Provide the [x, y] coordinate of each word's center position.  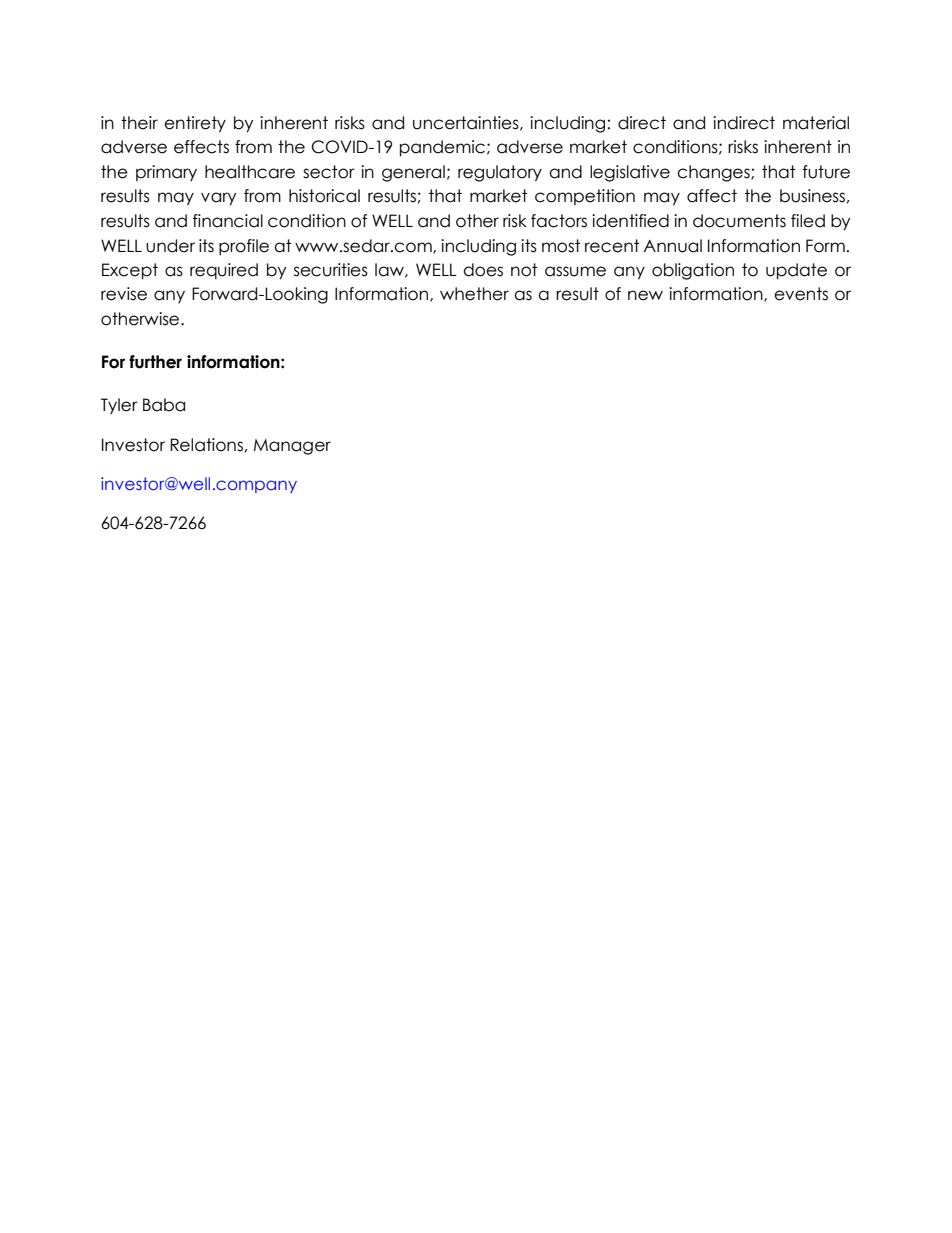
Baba [164, 405]
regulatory [500, 173]
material [816, 123]
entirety [195, 124]
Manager [292, 447]
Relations [206, 445]
